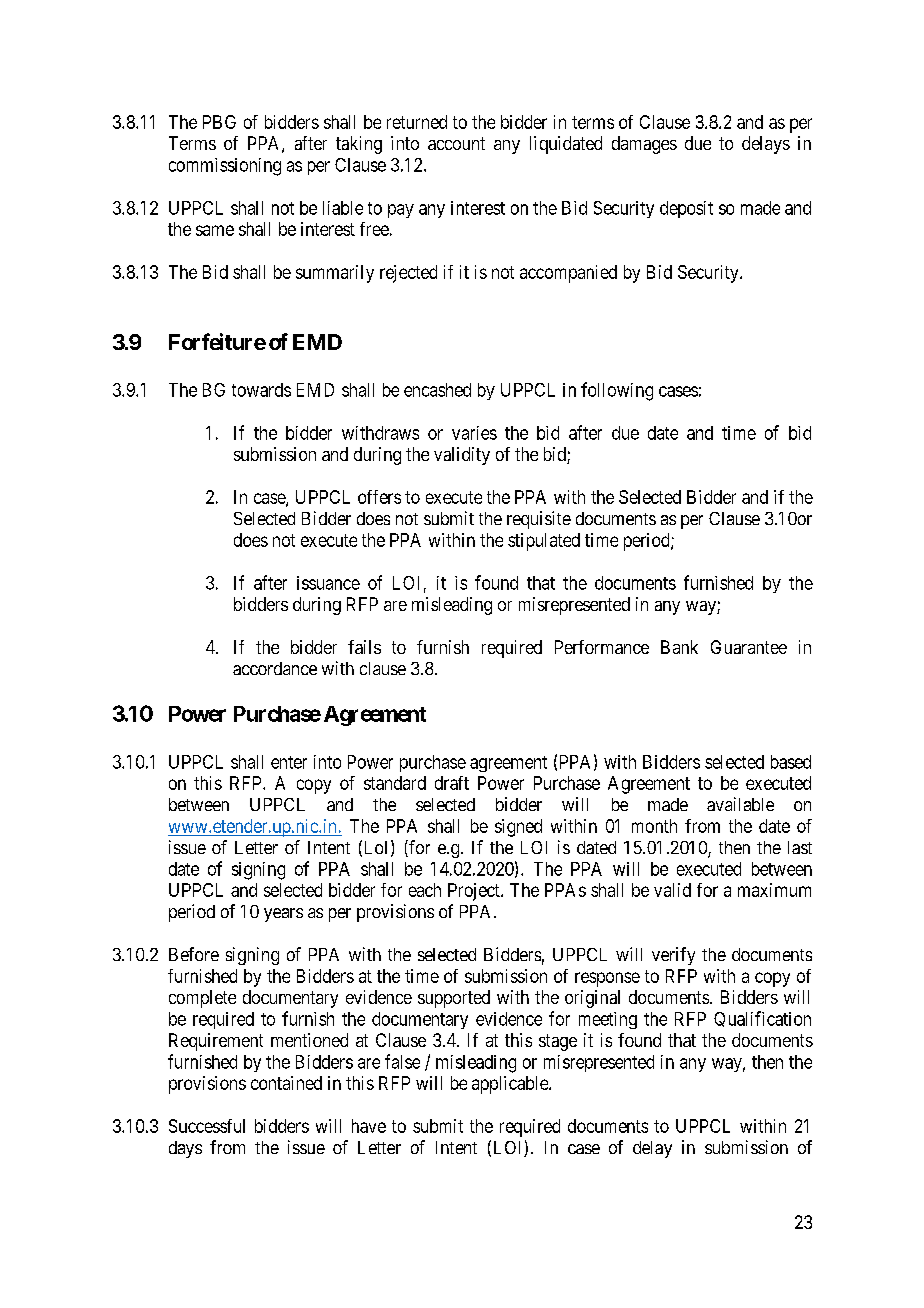 The image size is (924, 1308). Describe the element at coordinates (283, 915) in the page. I see `years` at that location.
